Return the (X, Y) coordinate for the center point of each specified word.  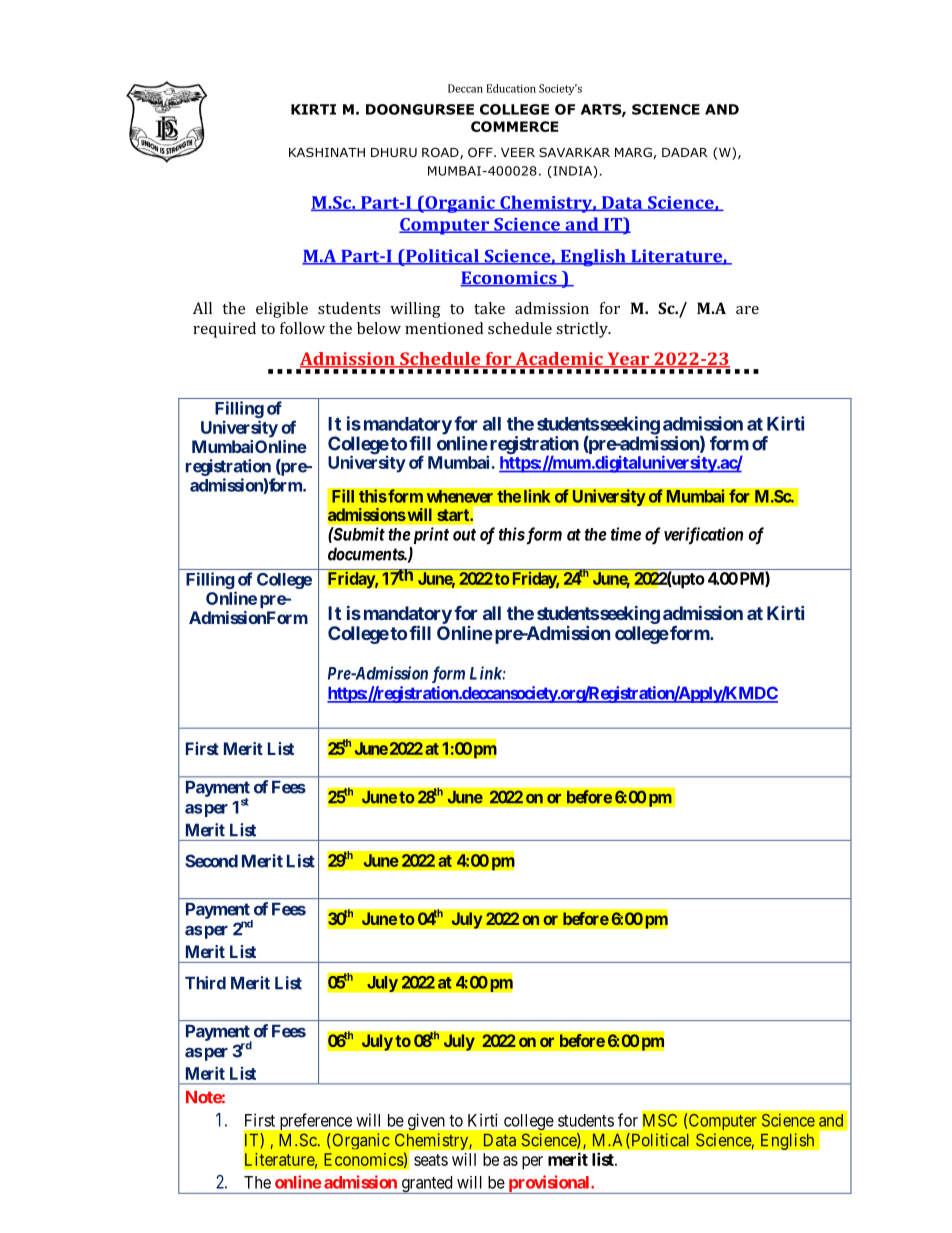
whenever (460, 496)
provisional (549, 1184)
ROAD (441, 153)
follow (302, 328)
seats (431, 1160)
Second (211, 861)
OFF (481, 152)
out (464, 535)
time (626, 534)
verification (703, 536)
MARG (633, 152)
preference (316, 1121)
